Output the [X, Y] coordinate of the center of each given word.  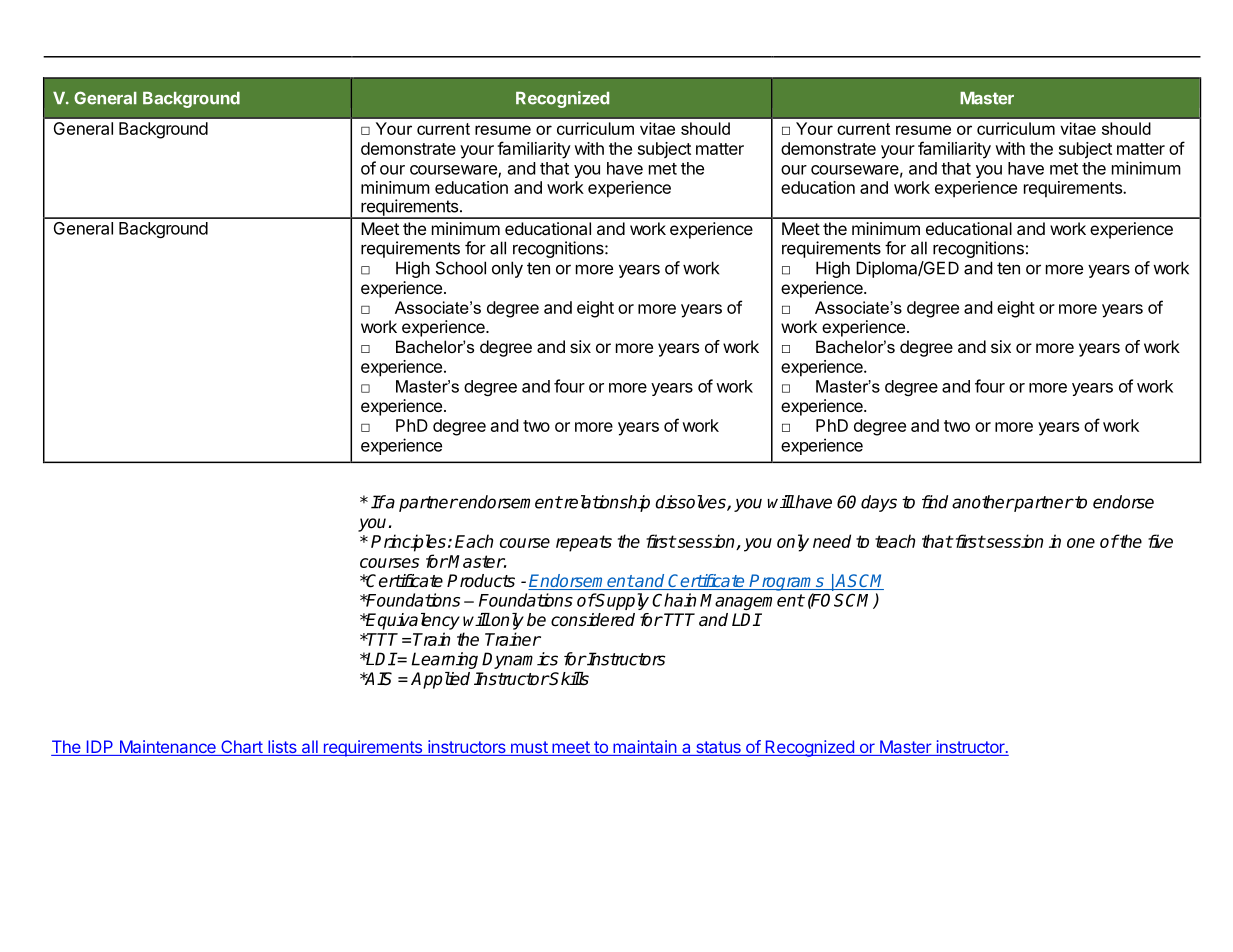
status [718, 748]
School [461, 268]
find [935, 502]
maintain [644, 748]
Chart [241, 748]
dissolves [691, 503]
